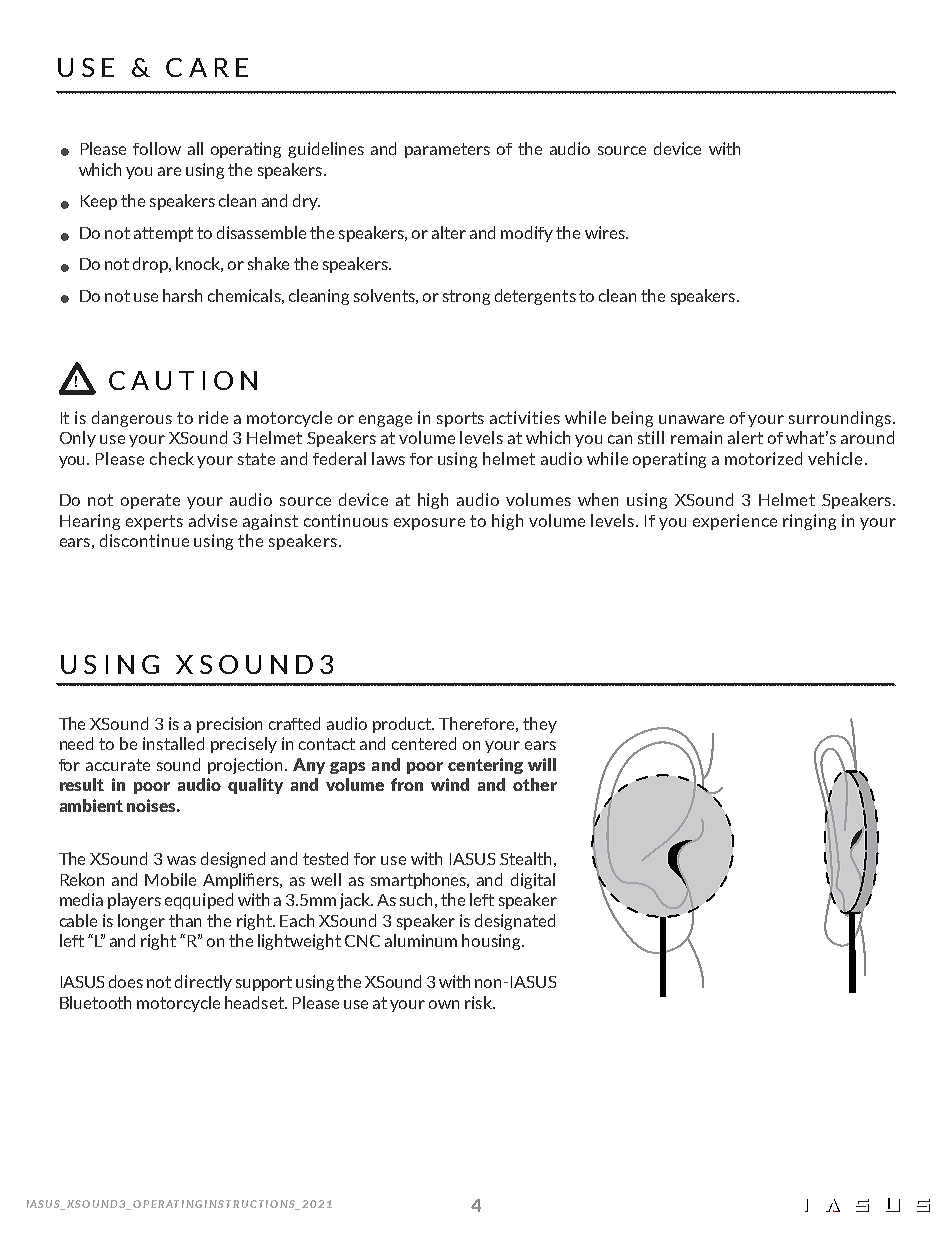 The width and height of the image is (952, 1233). What do you see at coordinates (203, 983) in the image?
I see `directly` at bounding box center [203, 983].
